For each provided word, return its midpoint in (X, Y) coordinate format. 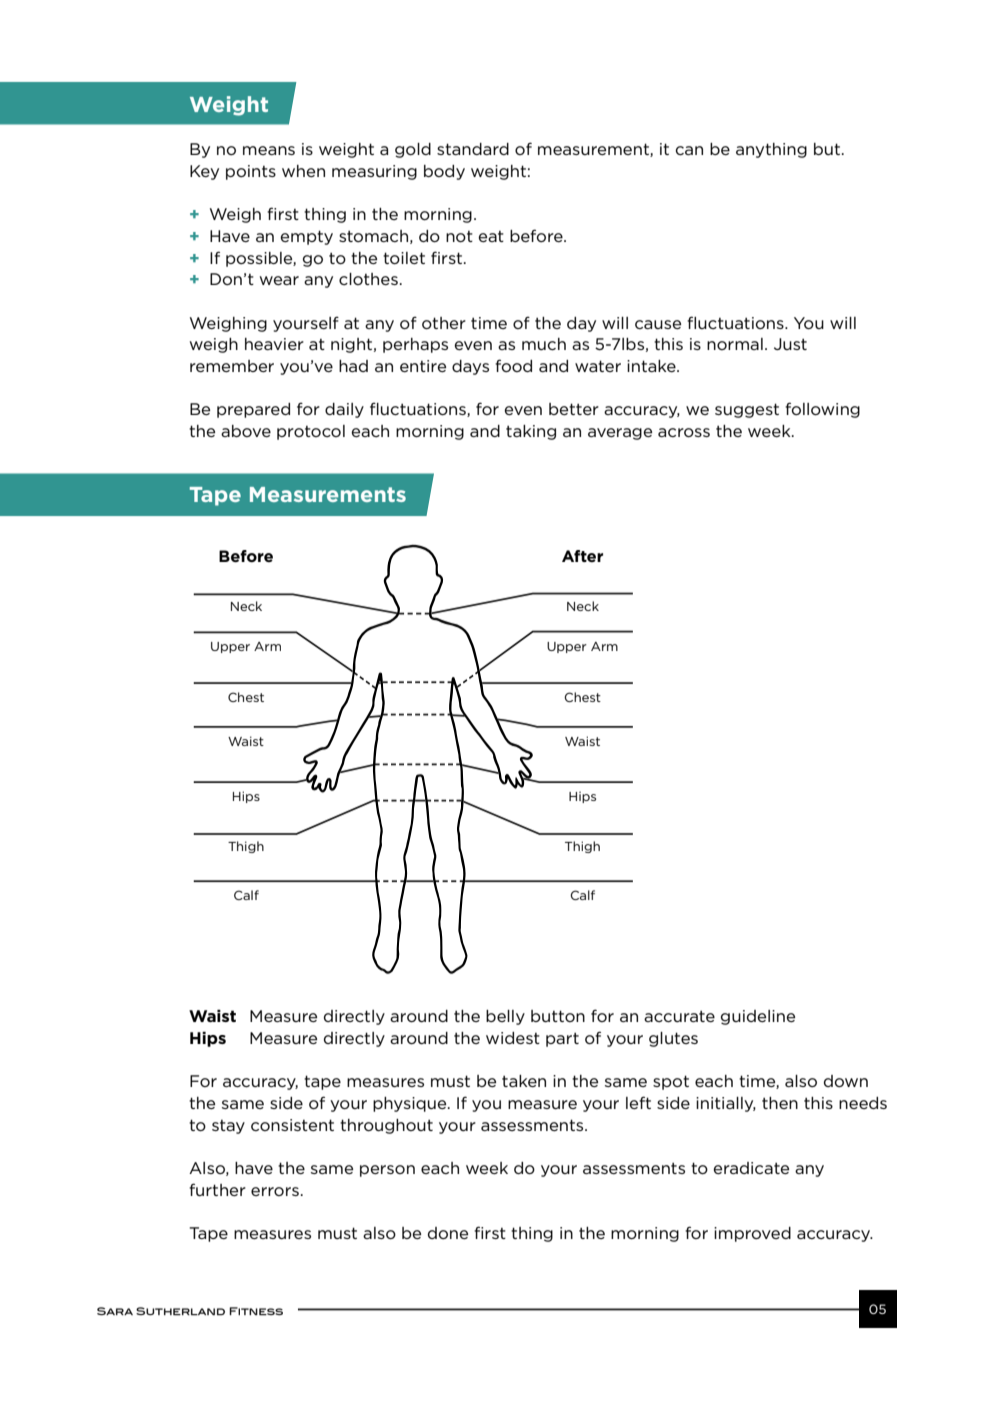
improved (752, 1234)
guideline (758, 1017)
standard (473, 149)
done (448, 1233)
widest (513, 1038)
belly (505, 1017)
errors (275, 1191)
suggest (747, 410)
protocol (311, 432)
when (303, 171)
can (689, 150)
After (582, 556)
